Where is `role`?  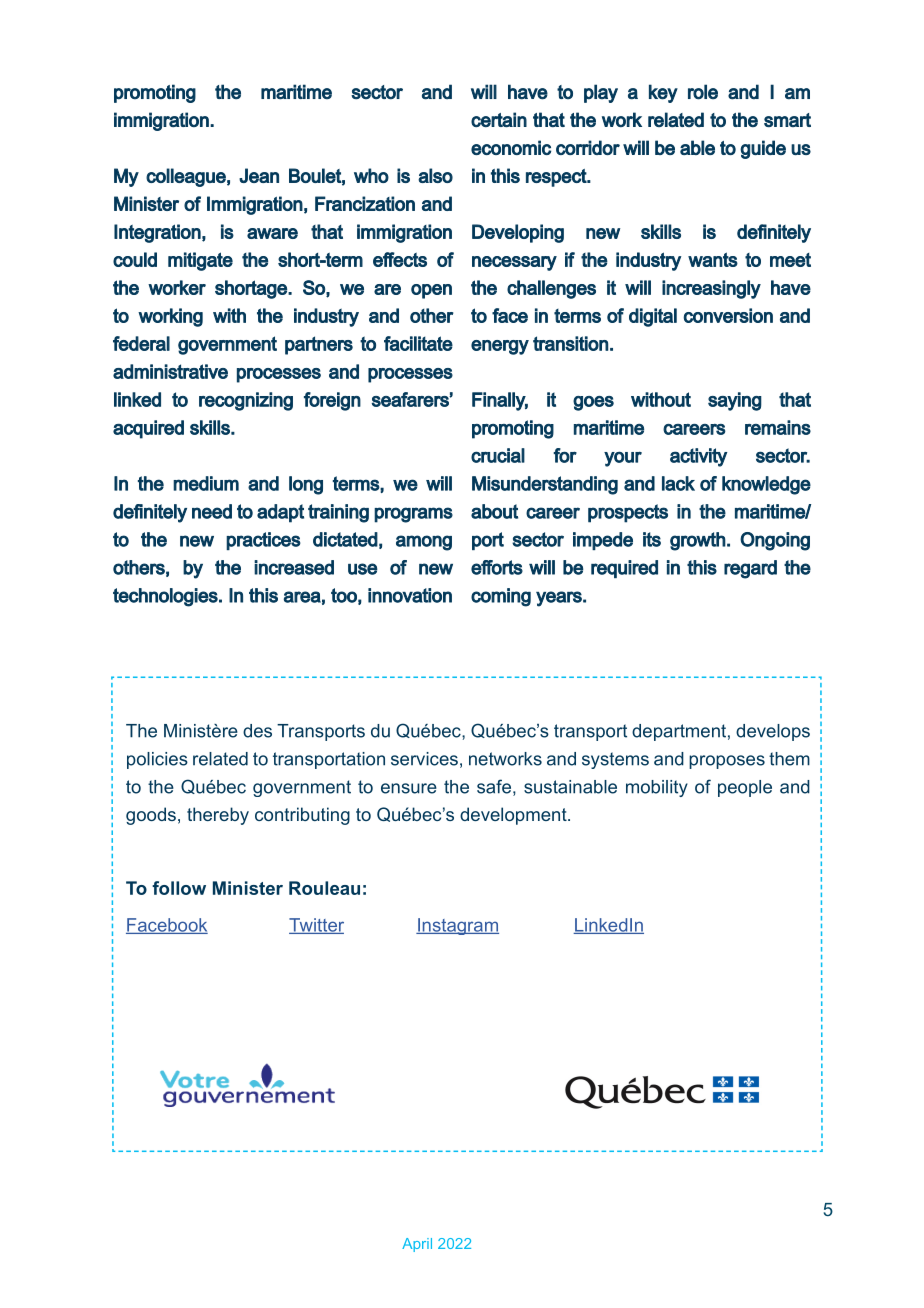 role is located at coordinates (703, 92).
